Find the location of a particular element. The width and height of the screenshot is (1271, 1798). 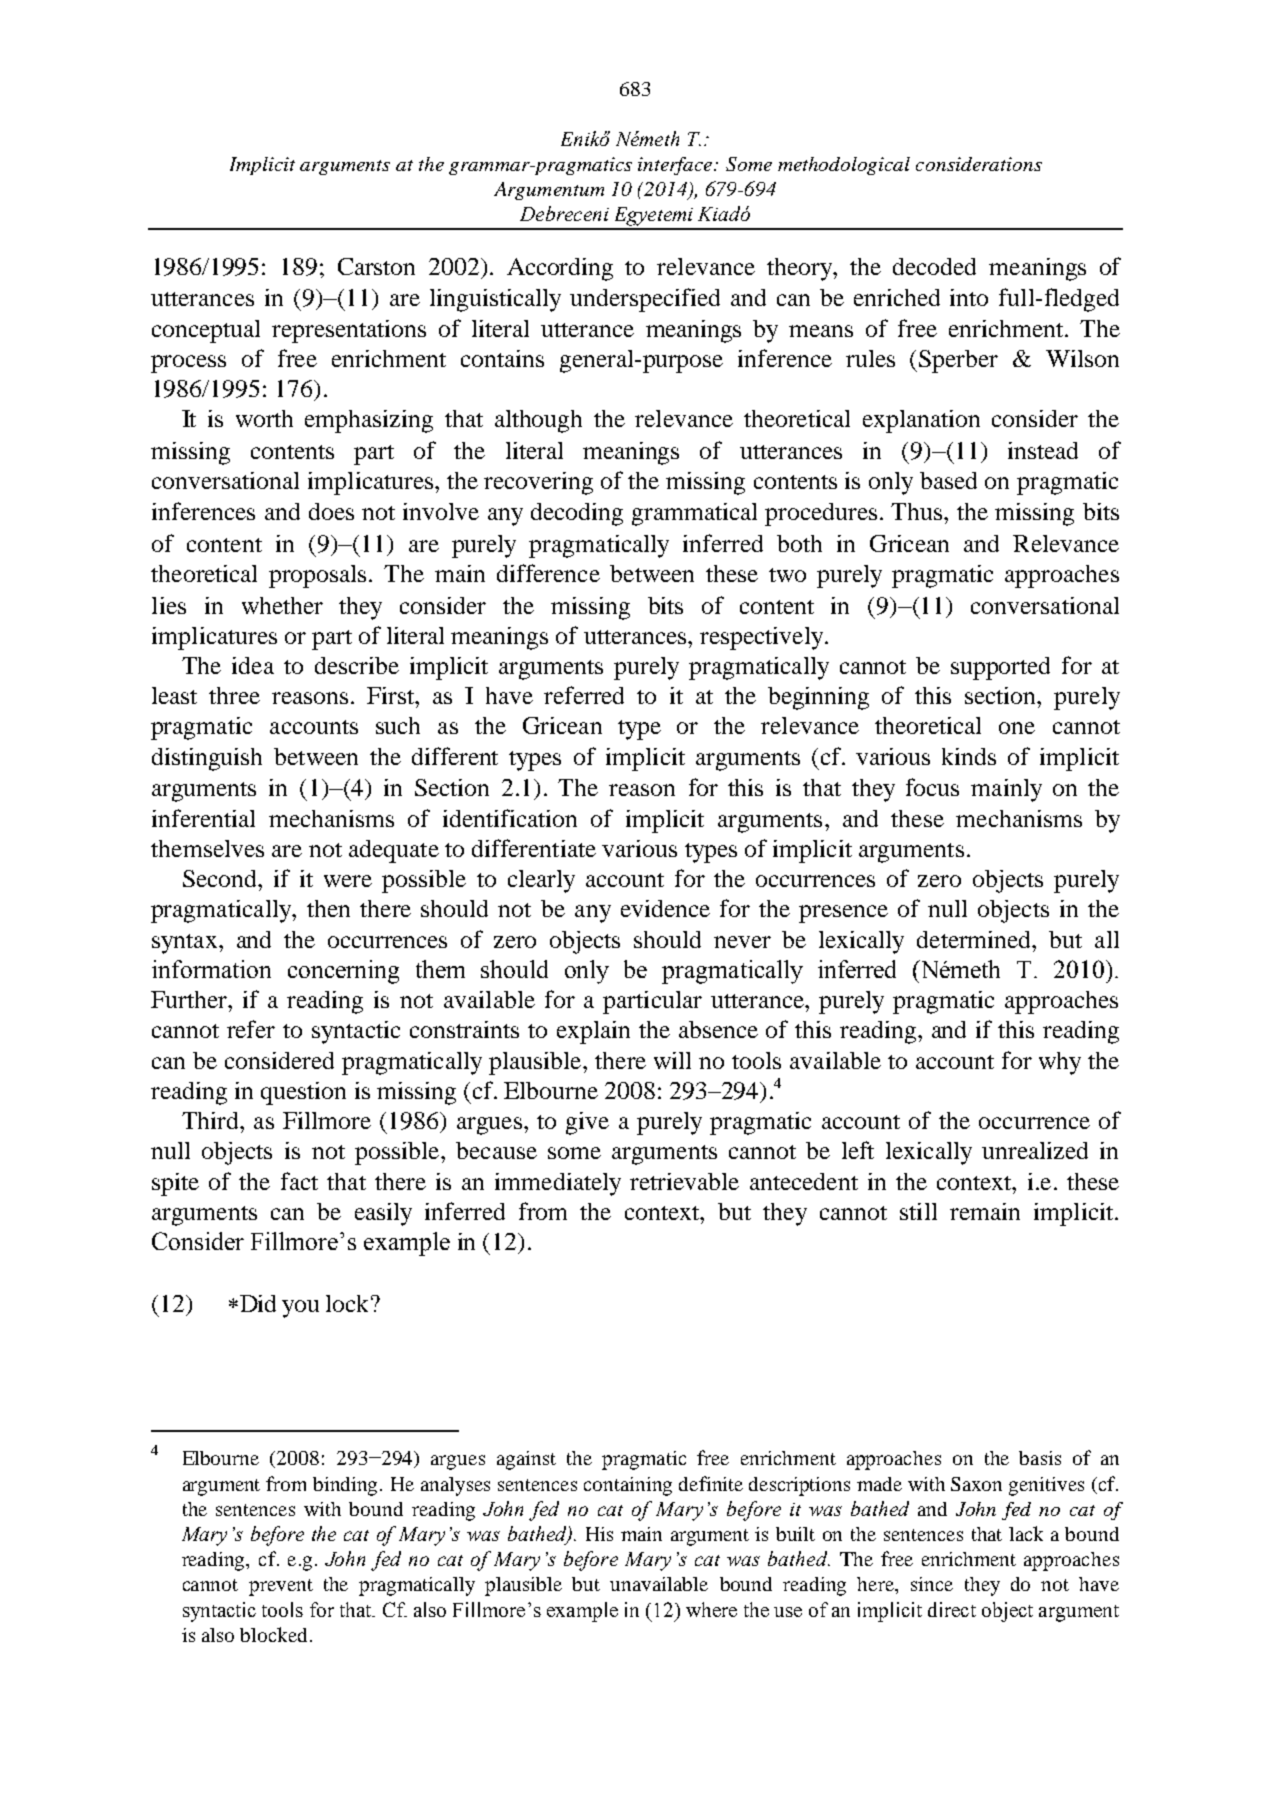

since is located at coordinates (932, 1584).
